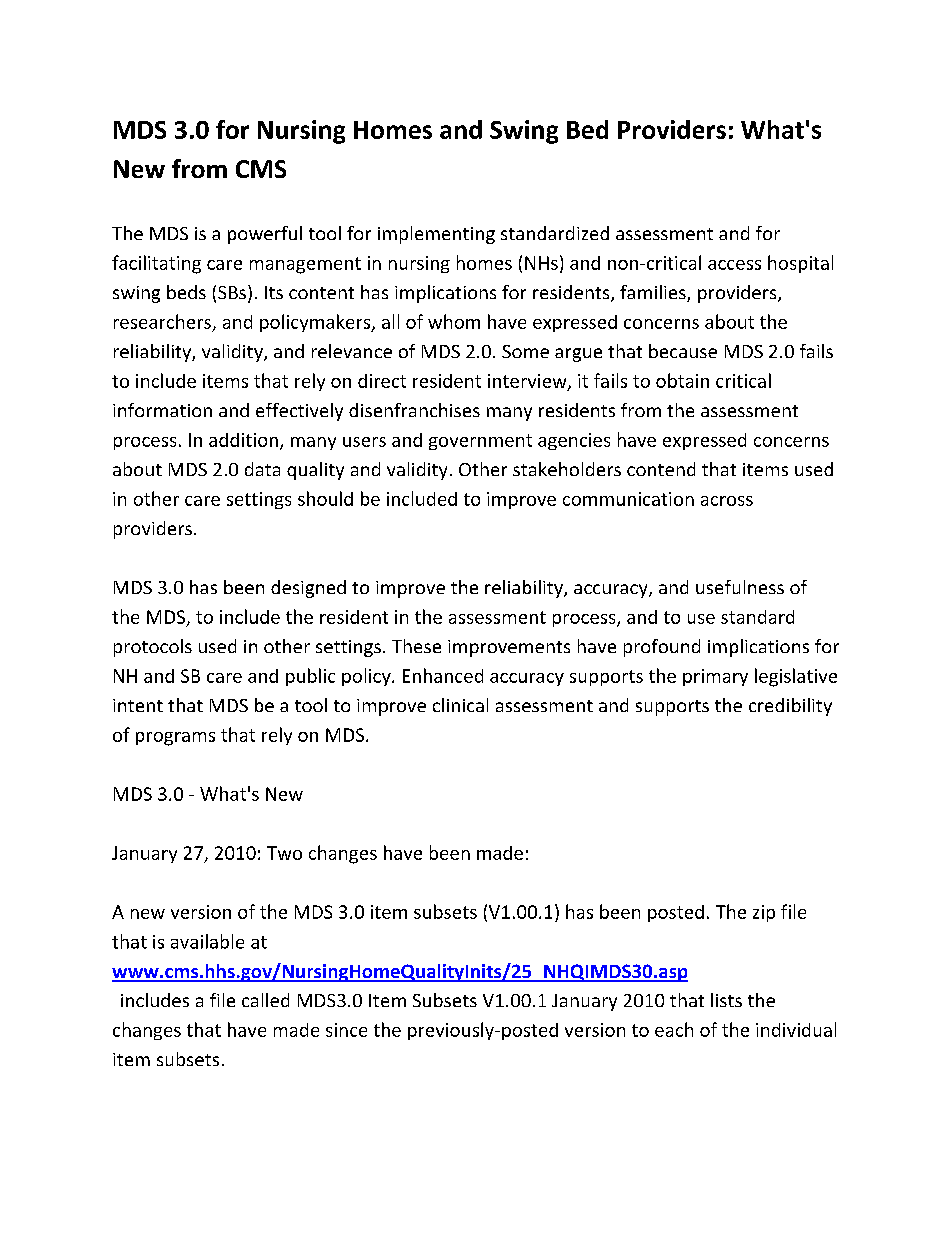 The height and width of the page is (1233, 952). Describe the element at coordinates (764, 913) in the page. I see `zip` at that location.
